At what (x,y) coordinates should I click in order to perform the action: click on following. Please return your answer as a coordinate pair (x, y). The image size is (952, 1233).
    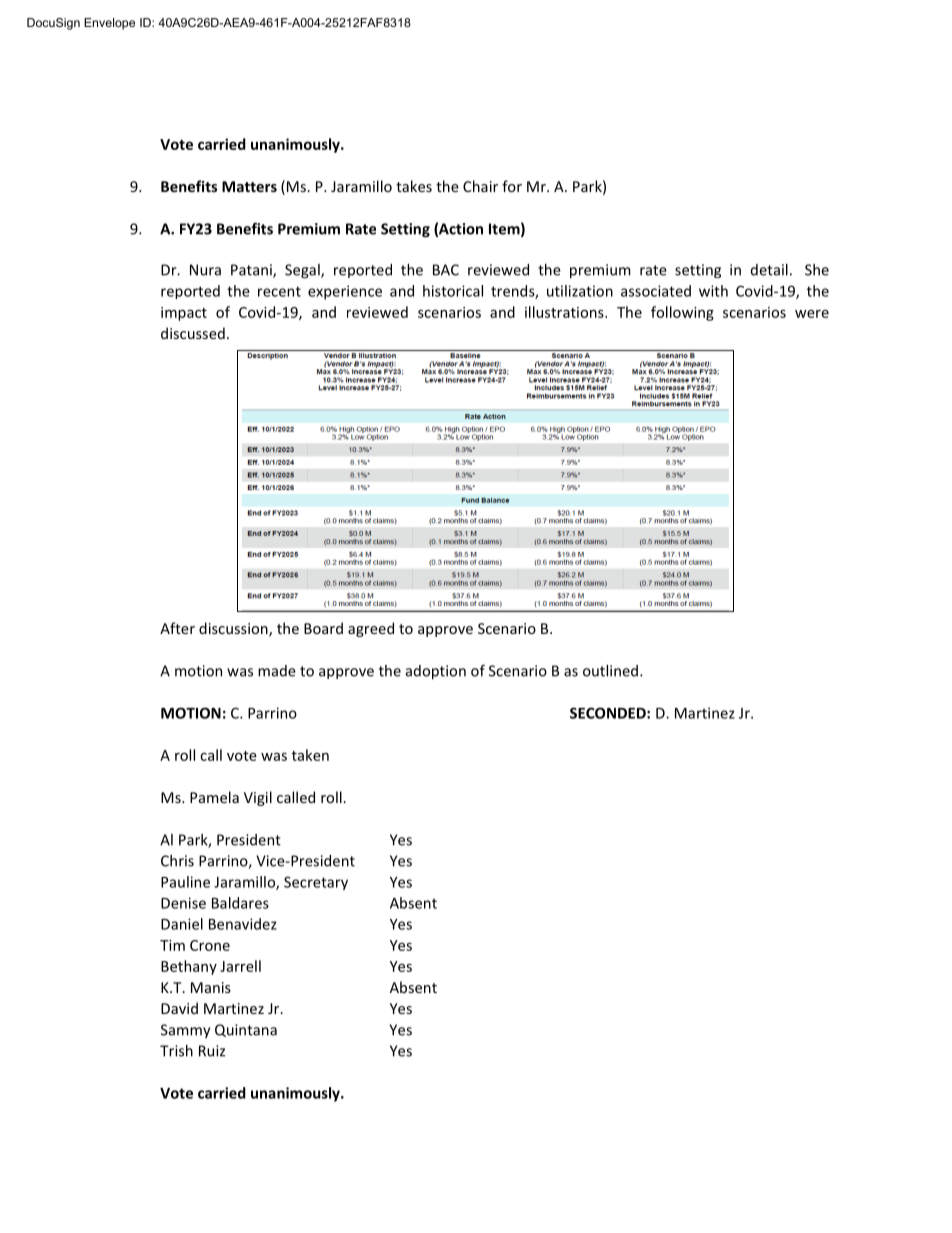
    Looking at the image, I should click on (682, 313).
